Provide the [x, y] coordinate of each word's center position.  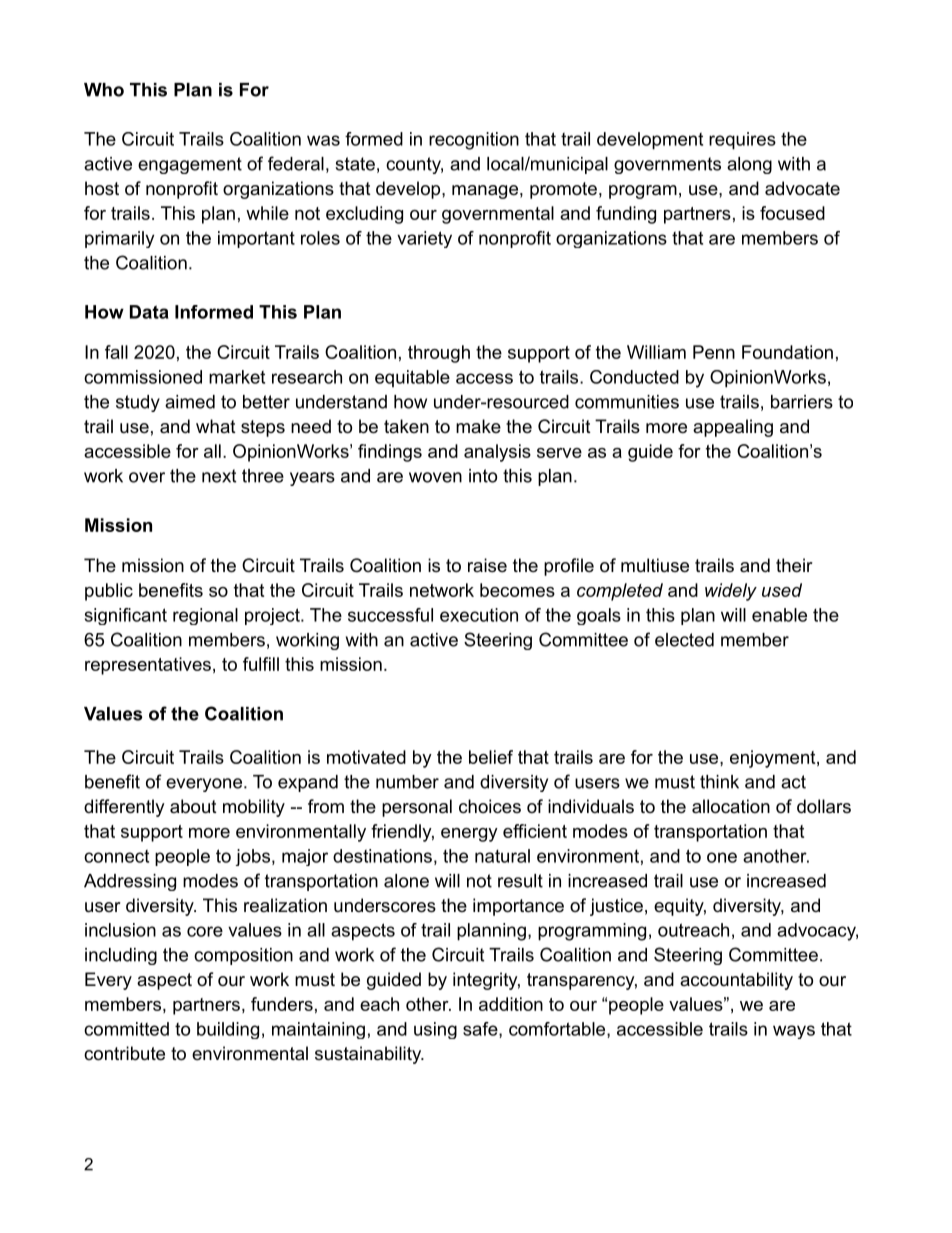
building [228, 1030]
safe [480, 1029]
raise [487, 565]
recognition [474, 141]
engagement [190, 165]
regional [205, 616]
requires [742, 141]
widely [731, 592]
